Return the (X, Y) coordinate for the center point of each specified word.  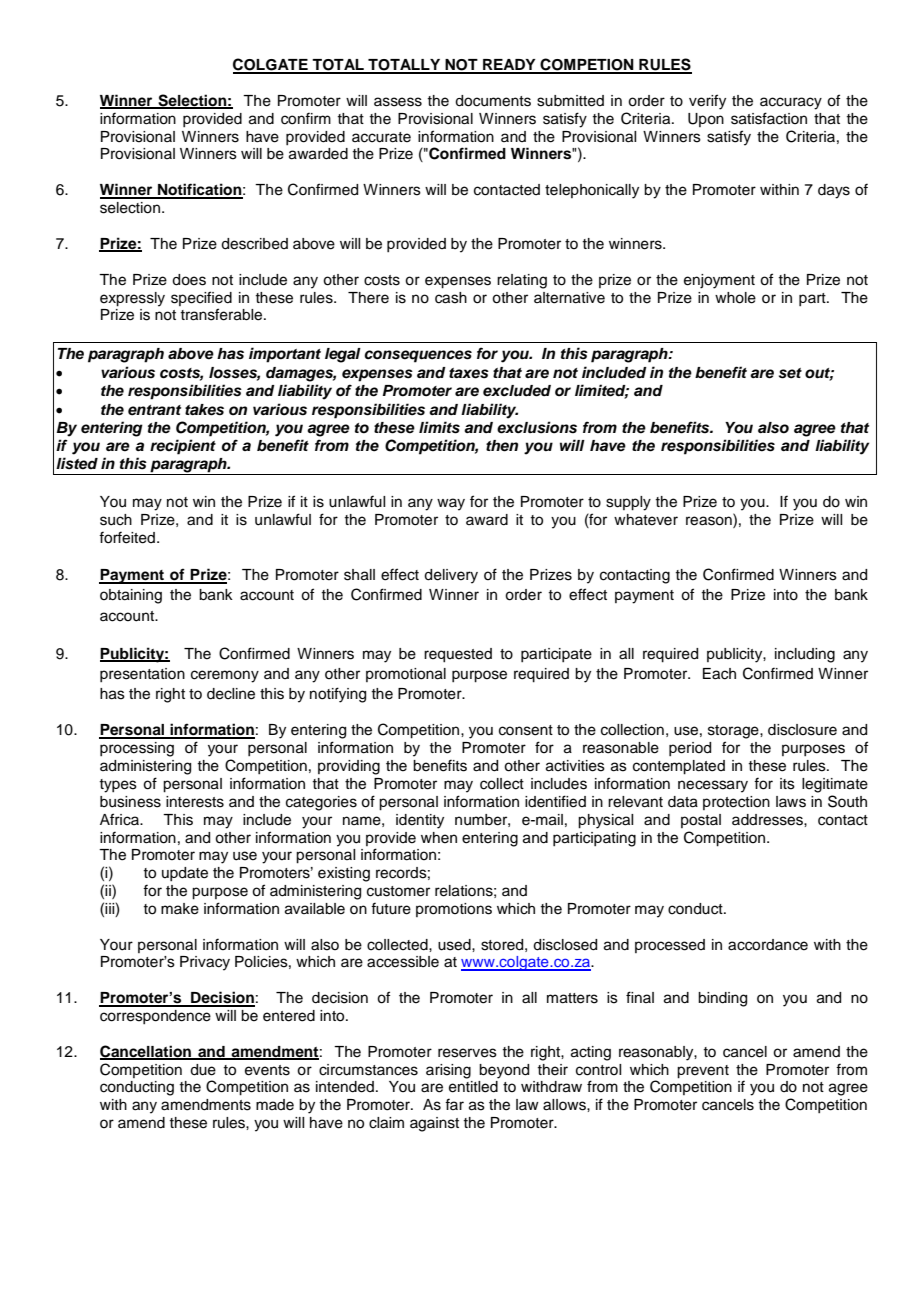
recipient (183, 447)
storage (734, 732)
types (118, 786)
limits (439, 427)
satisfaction (769, 118)
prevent (703, 1072)
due (203, 1070)
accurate (381, 137)
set (790, 373)
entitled (473, 1087)
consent (526, 730)
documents (493, 101)
